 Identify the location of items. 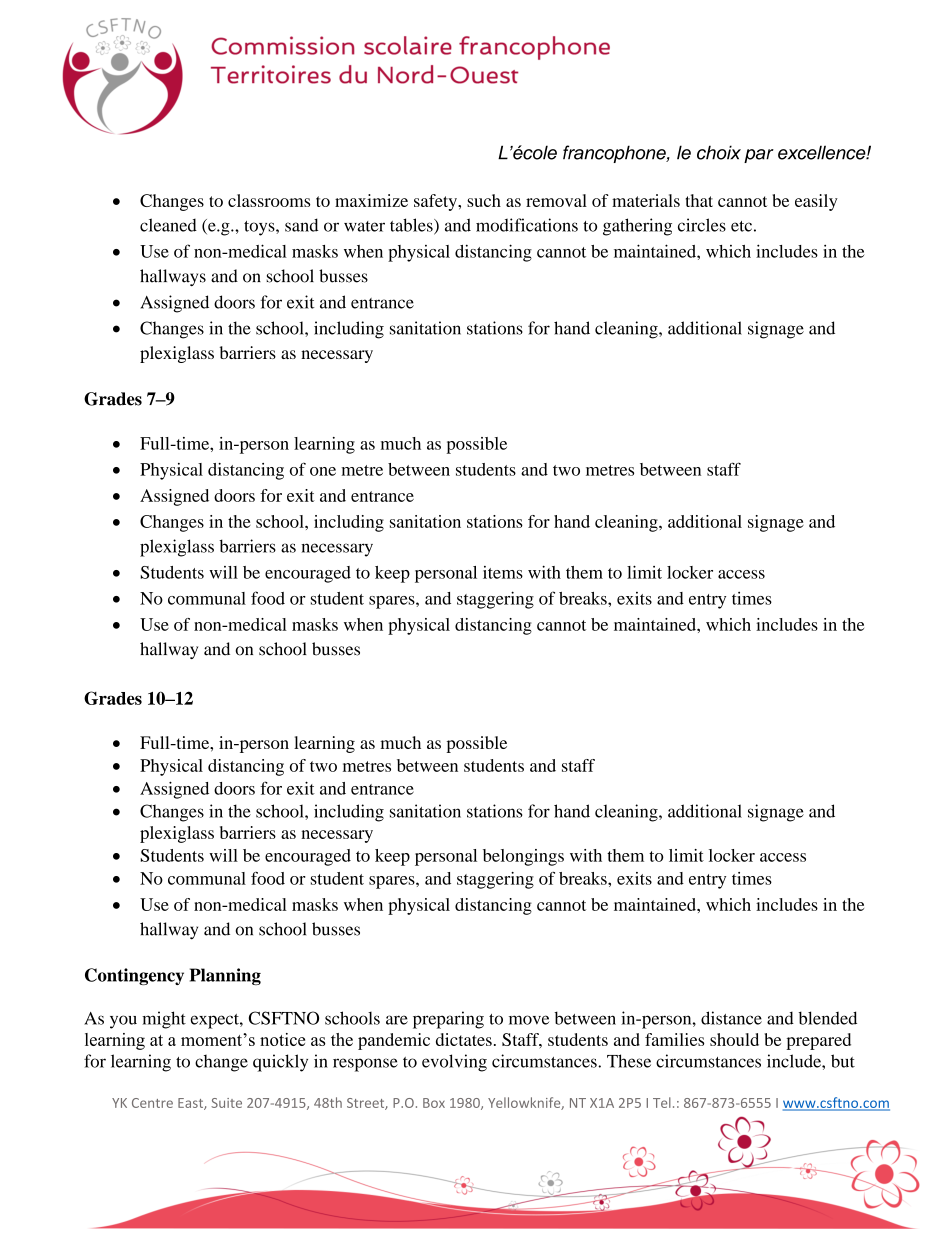
(503, 572).
